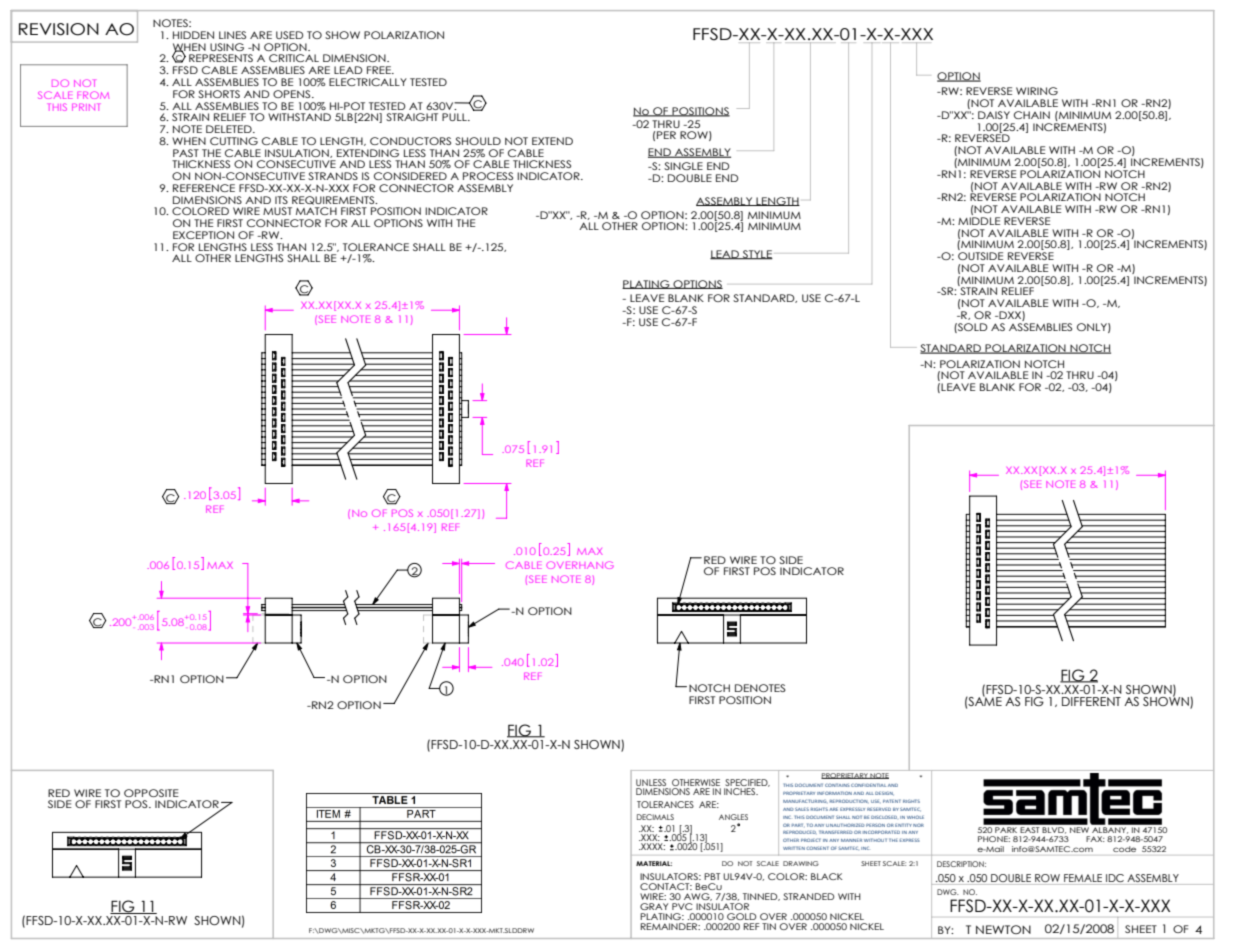  Describe the element at coordinates (1091, 701) in the screenshot. I see `DIFFERENT` at that location.
